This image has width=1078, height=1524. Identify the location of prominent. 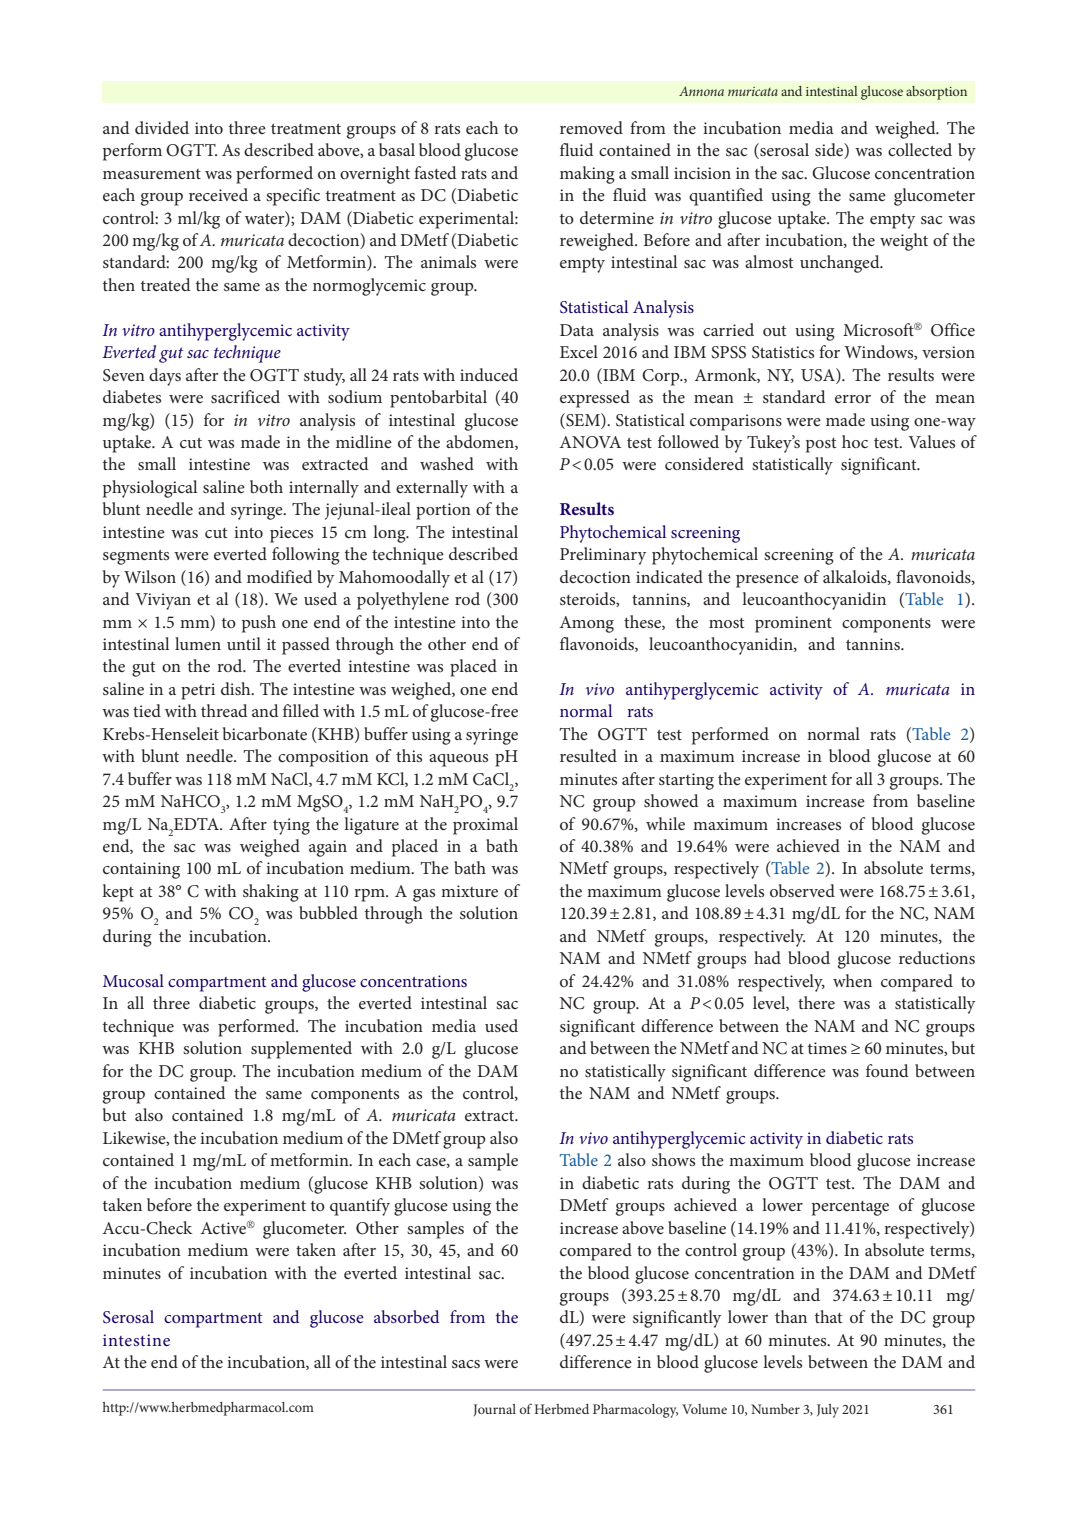
(793, 624).
